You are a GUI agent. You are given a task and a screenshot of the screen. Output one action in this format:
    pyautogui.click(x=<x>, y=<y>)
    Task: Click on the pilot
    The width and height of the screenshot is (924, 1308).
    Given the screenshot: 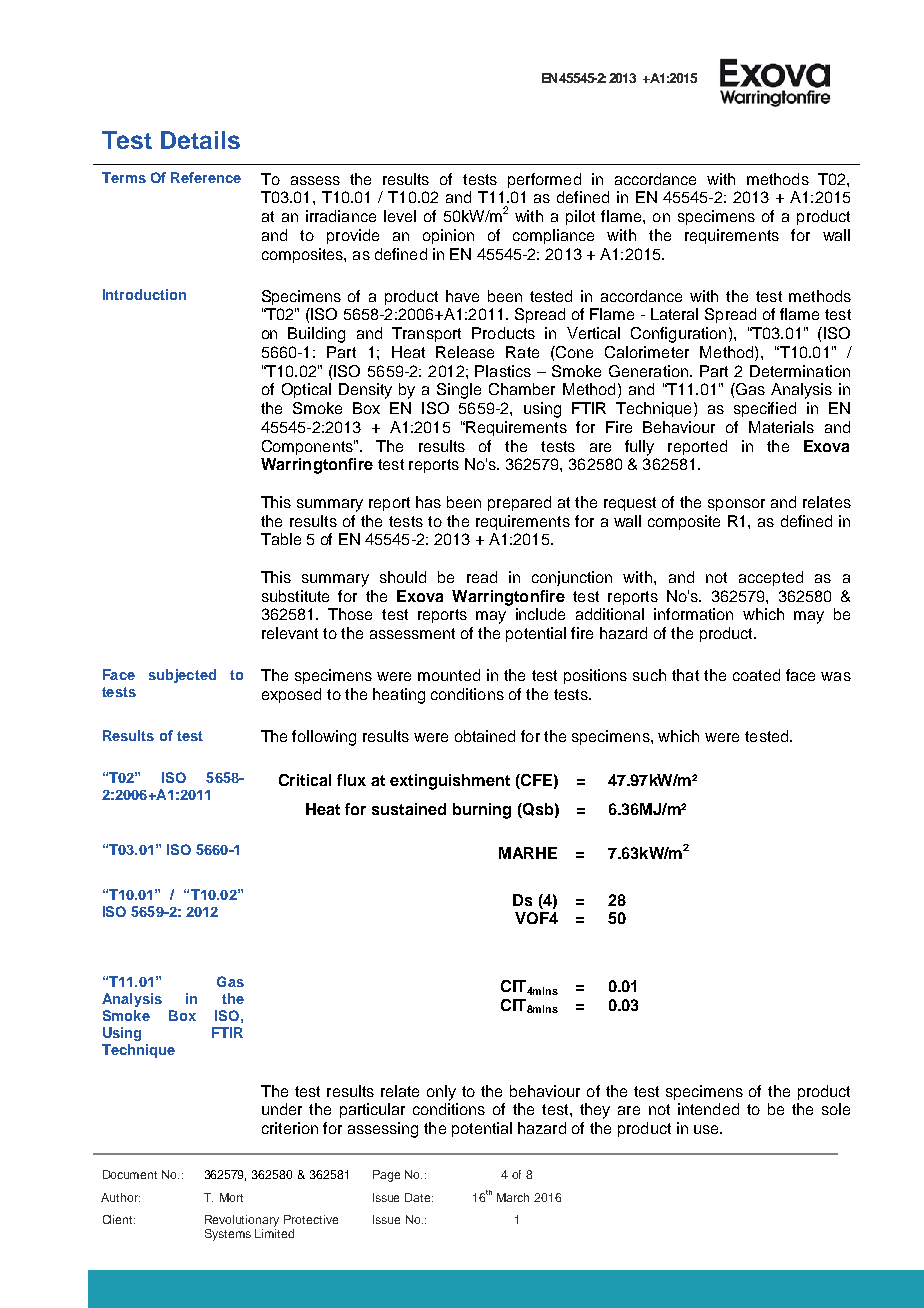 What is the action you would take?
    pyautogui.click(x=580, y=217)
